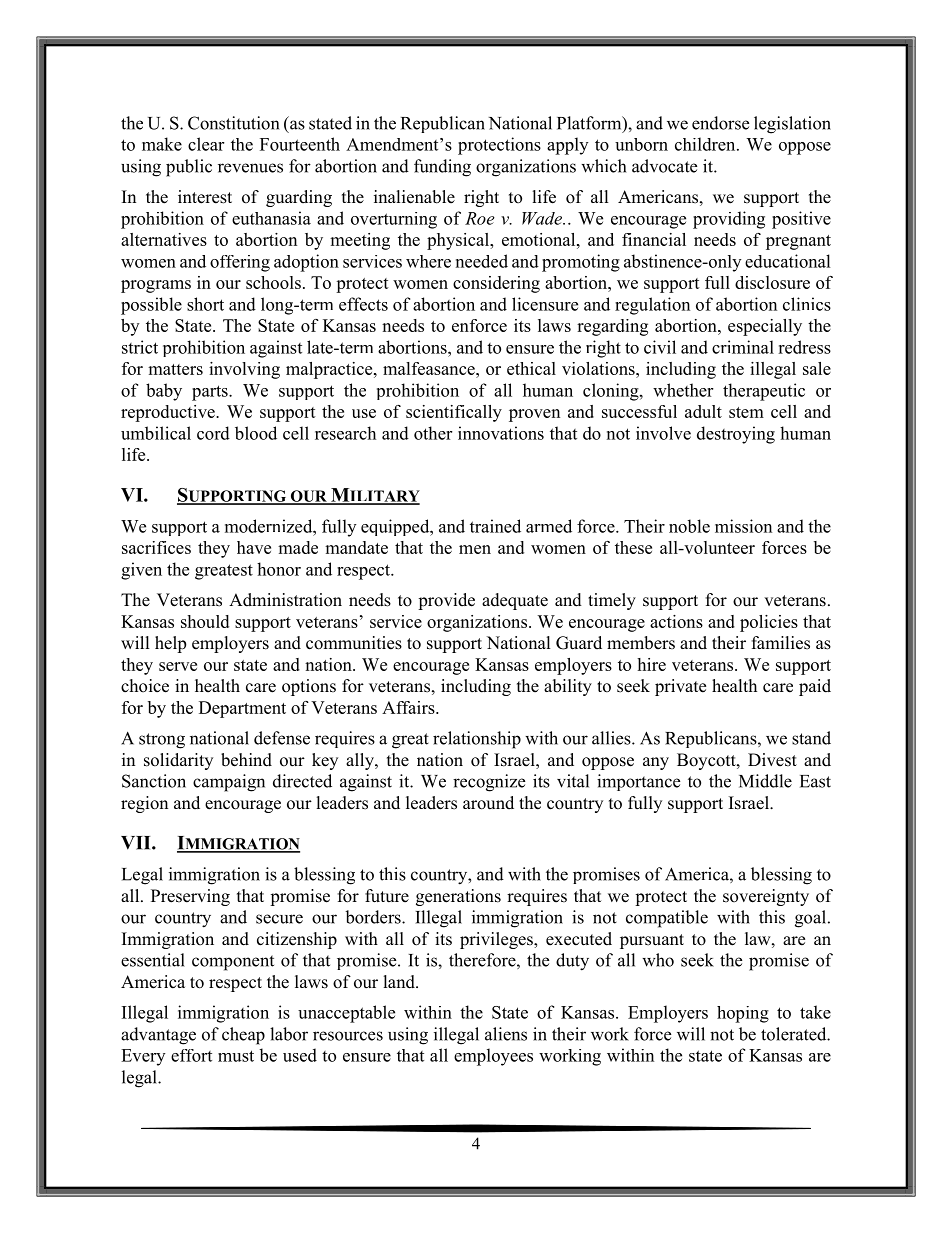 The image size is (952, 1233). What do you see at coordinates (736, 435) in the image?
I see `destroying` at bounding box center [736, 435].
